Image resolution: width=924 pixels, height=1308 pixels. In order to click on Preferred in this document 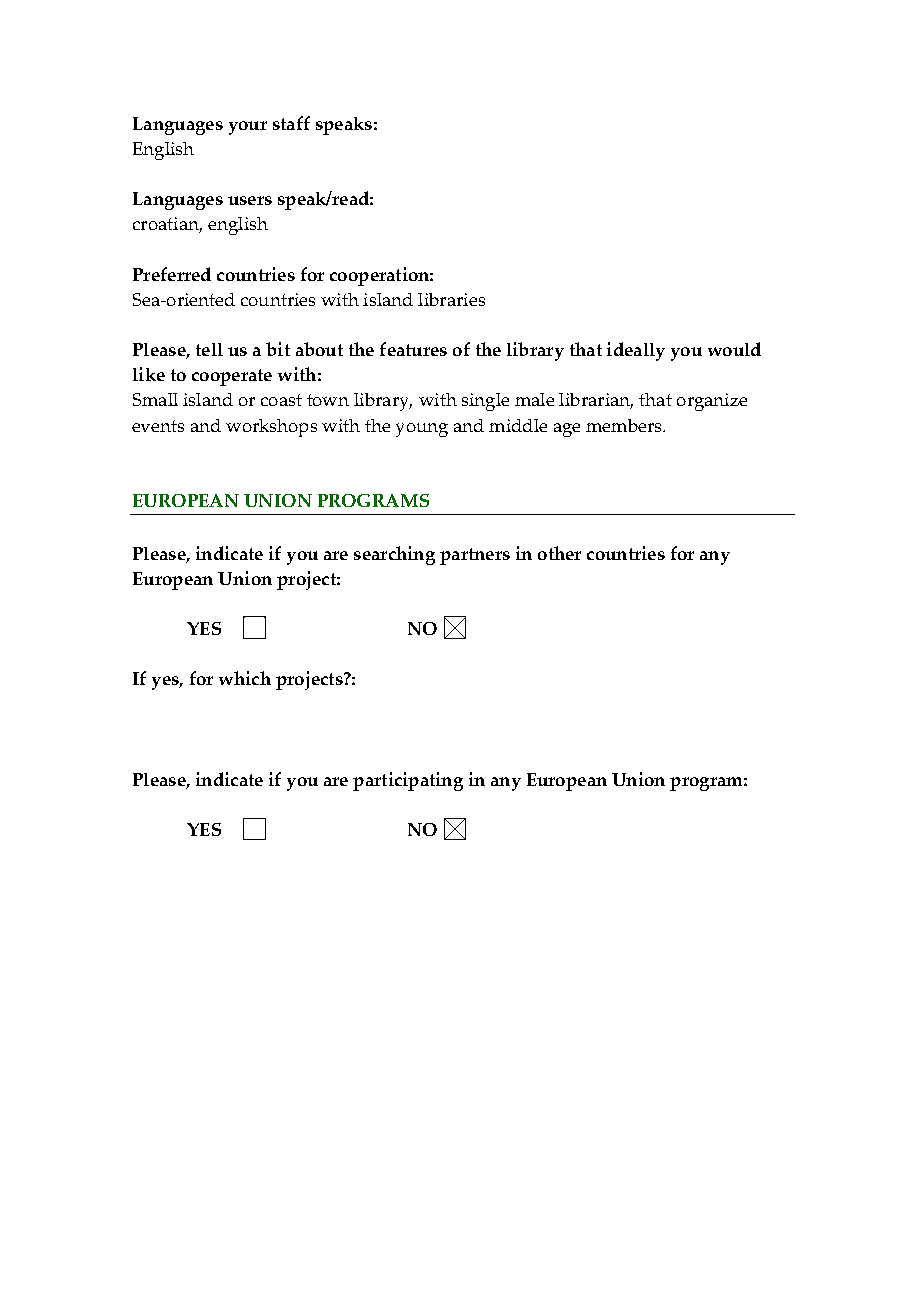, I will do `click(172, 274)`.
